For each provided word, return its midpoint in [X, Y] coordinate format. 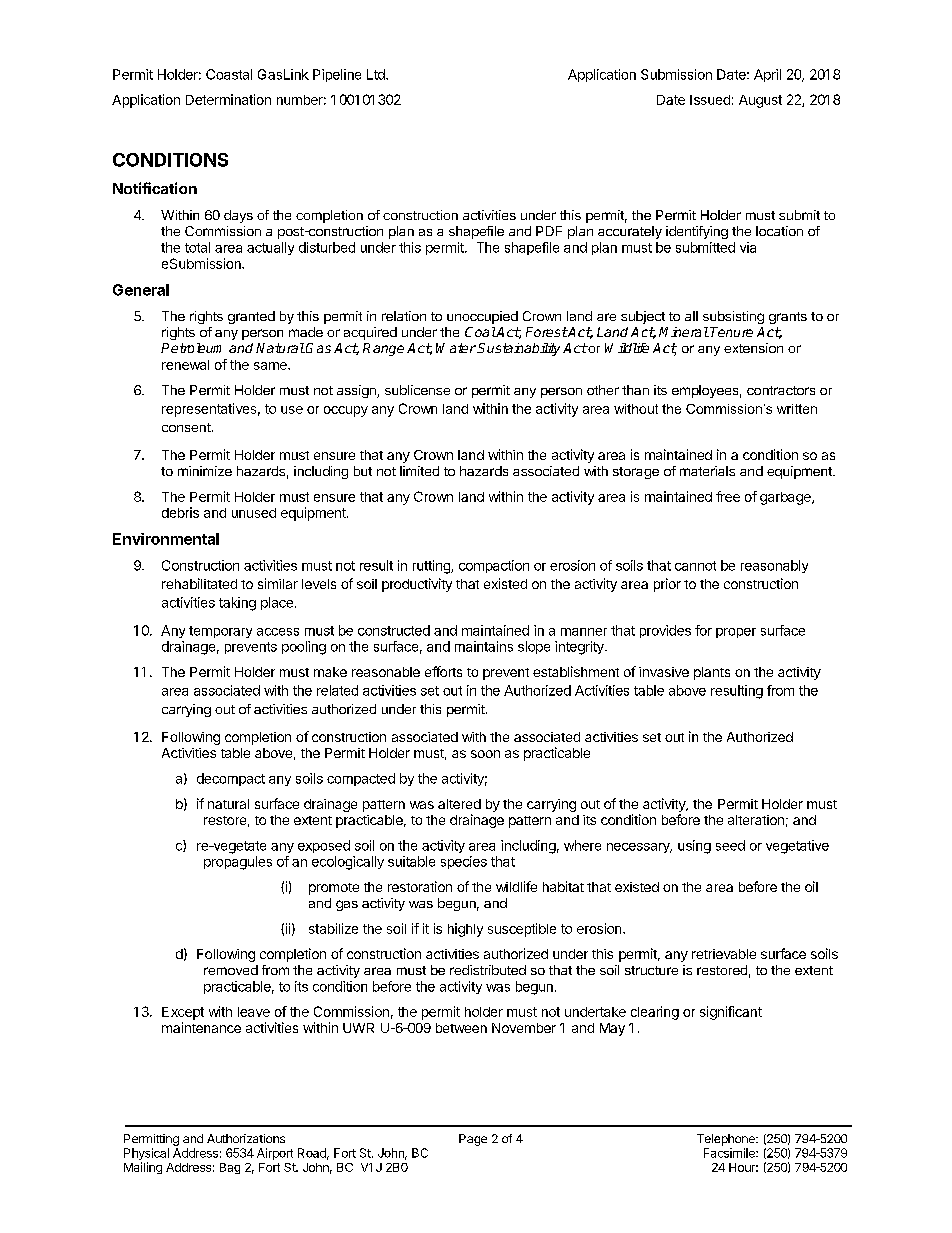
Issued [710, 100]
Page [473, 1140]
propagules [238, 863]
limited [419, 471]
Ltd [377, 74]
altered [459, 804]
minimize [205, 471]
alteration [756, 820]
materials [707, 471]
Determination [228, 99]
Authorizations [246, 1138]
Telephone [727, 1140]
